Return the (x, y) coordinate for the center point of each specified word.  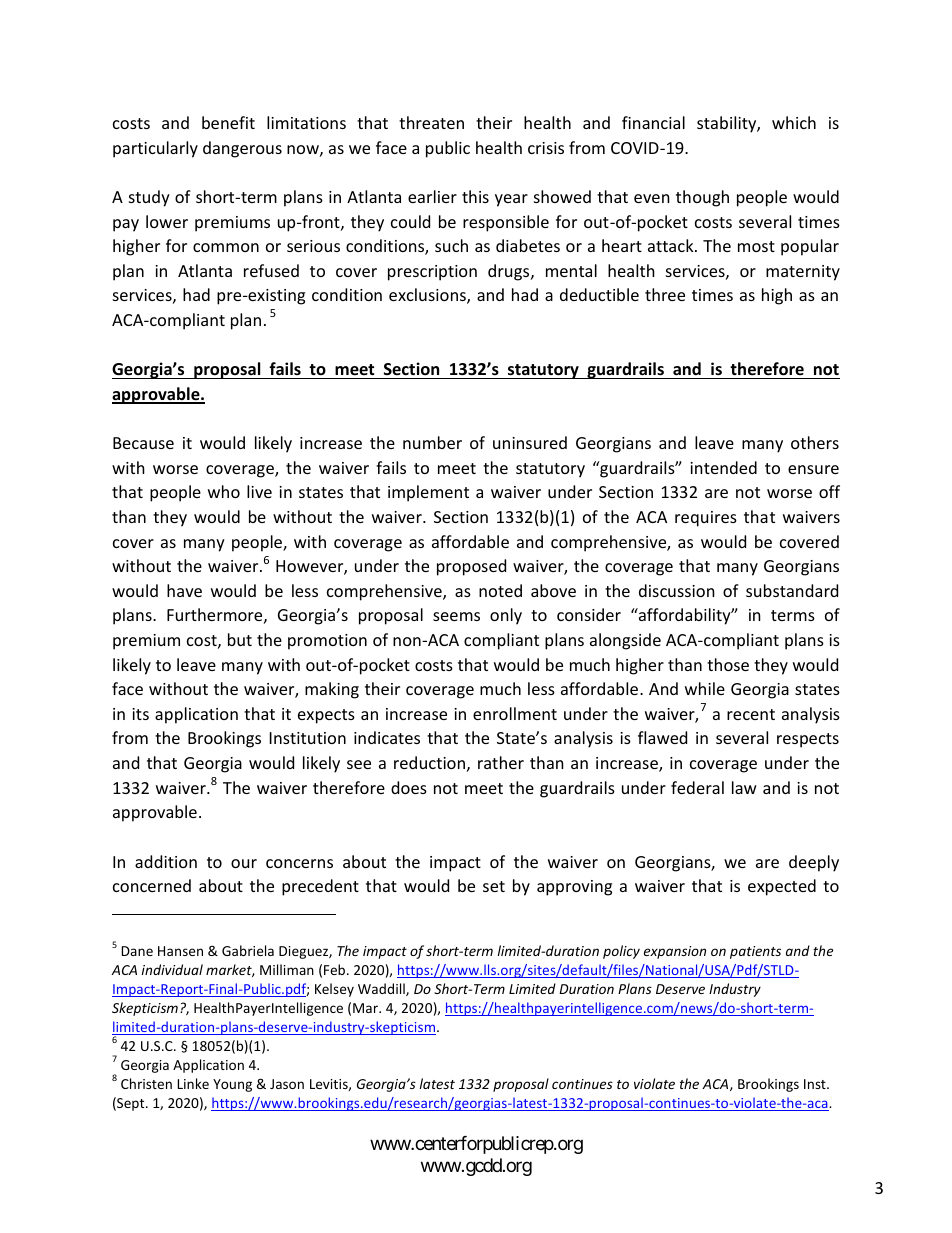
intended (723, 467)
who (224, 491)
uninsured (530, 442)
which (794, 122)
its (140, 714)
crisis (546, 148)
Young (232, 1085)
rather (501, 762)
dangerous (242, 149)
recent (751, 714)
